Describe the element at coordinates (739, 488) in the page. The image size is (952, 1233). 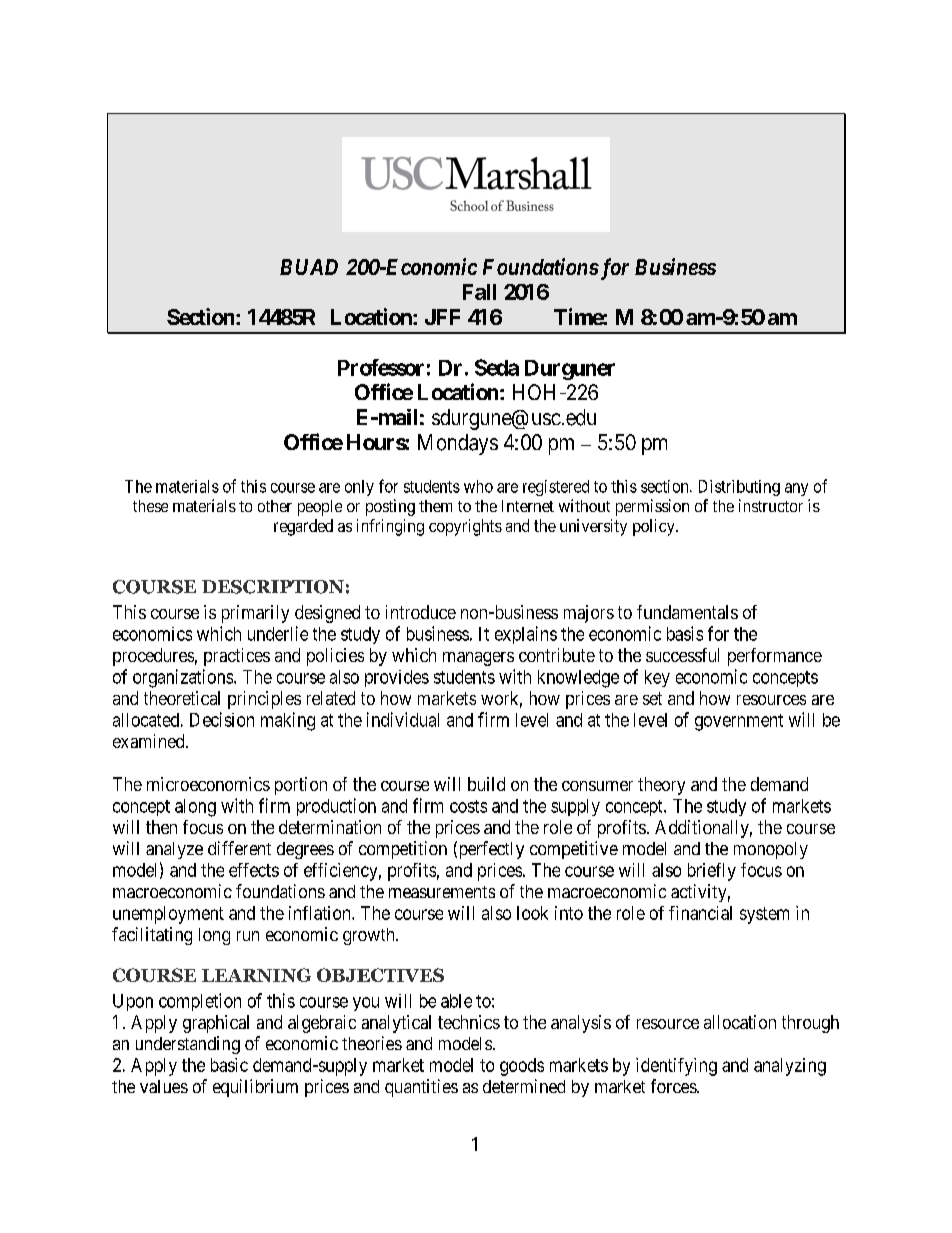
I see `Distributing` at that location.
